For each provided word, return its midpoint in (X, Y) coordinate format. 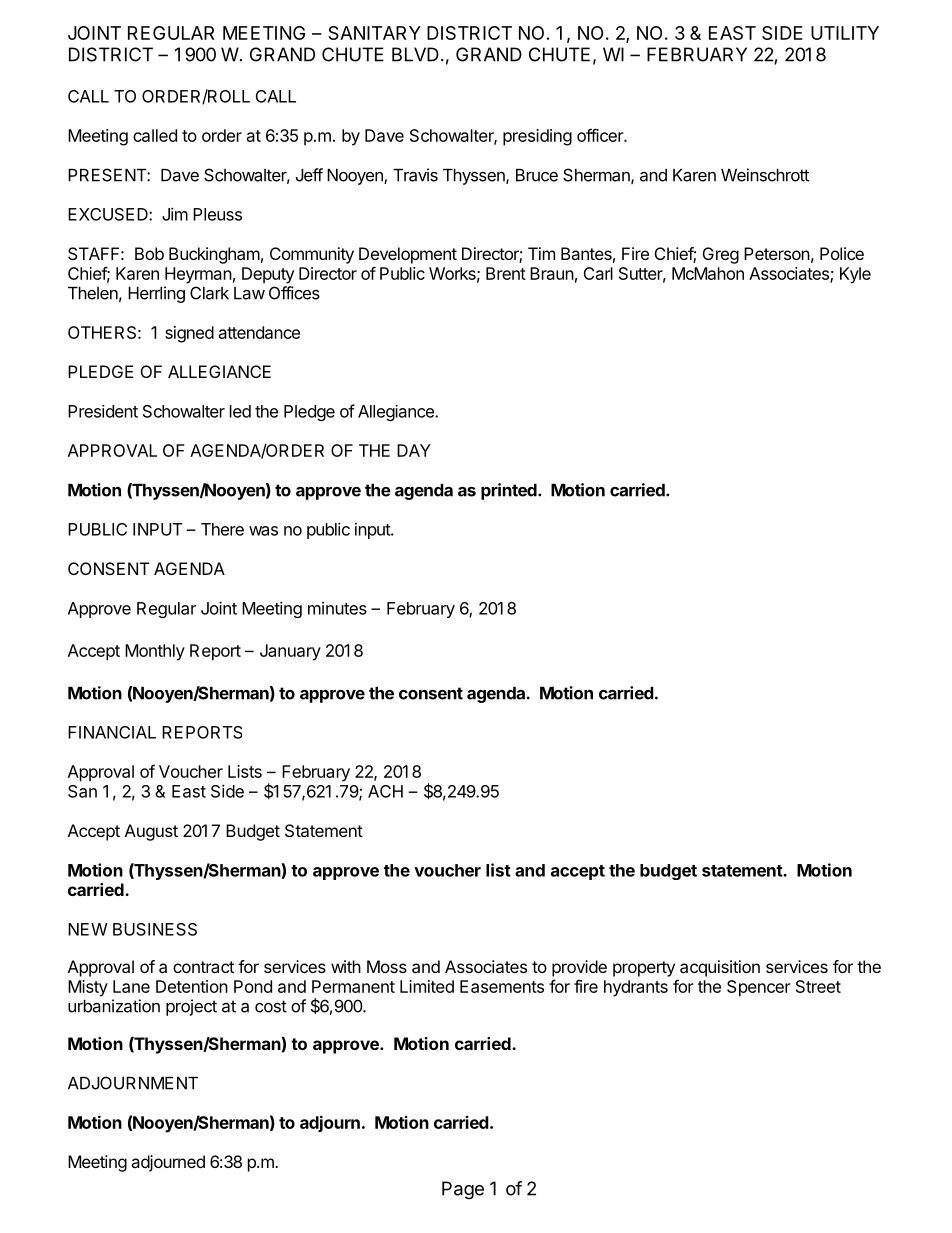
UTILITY (845, 33)
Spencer (759, 988)
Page (463, 1190)
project (191, 1007)
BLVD (415, 54)
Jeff (309, 175)
